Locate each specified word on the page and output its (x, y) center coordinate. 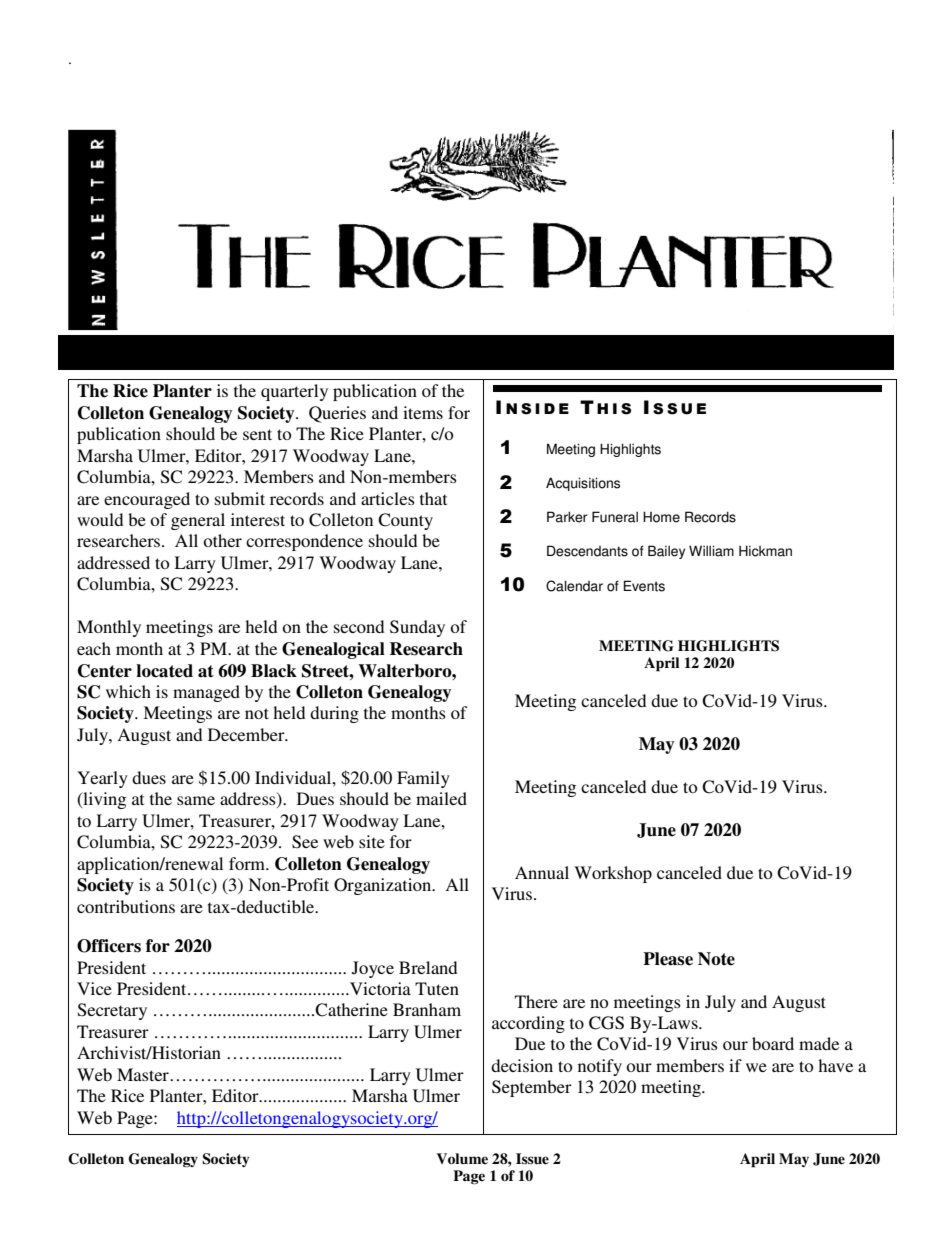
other (222, 540)
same (196, 800)
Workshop (613, 874)
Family (423, 779)
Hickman (765, 551)
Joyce (373, 969)
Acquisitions (583, 484)
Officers (109, 946)
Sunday (417, 628)
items (423, 412)
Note (716, 959)
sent (257, 434)
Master (144, 1074)
